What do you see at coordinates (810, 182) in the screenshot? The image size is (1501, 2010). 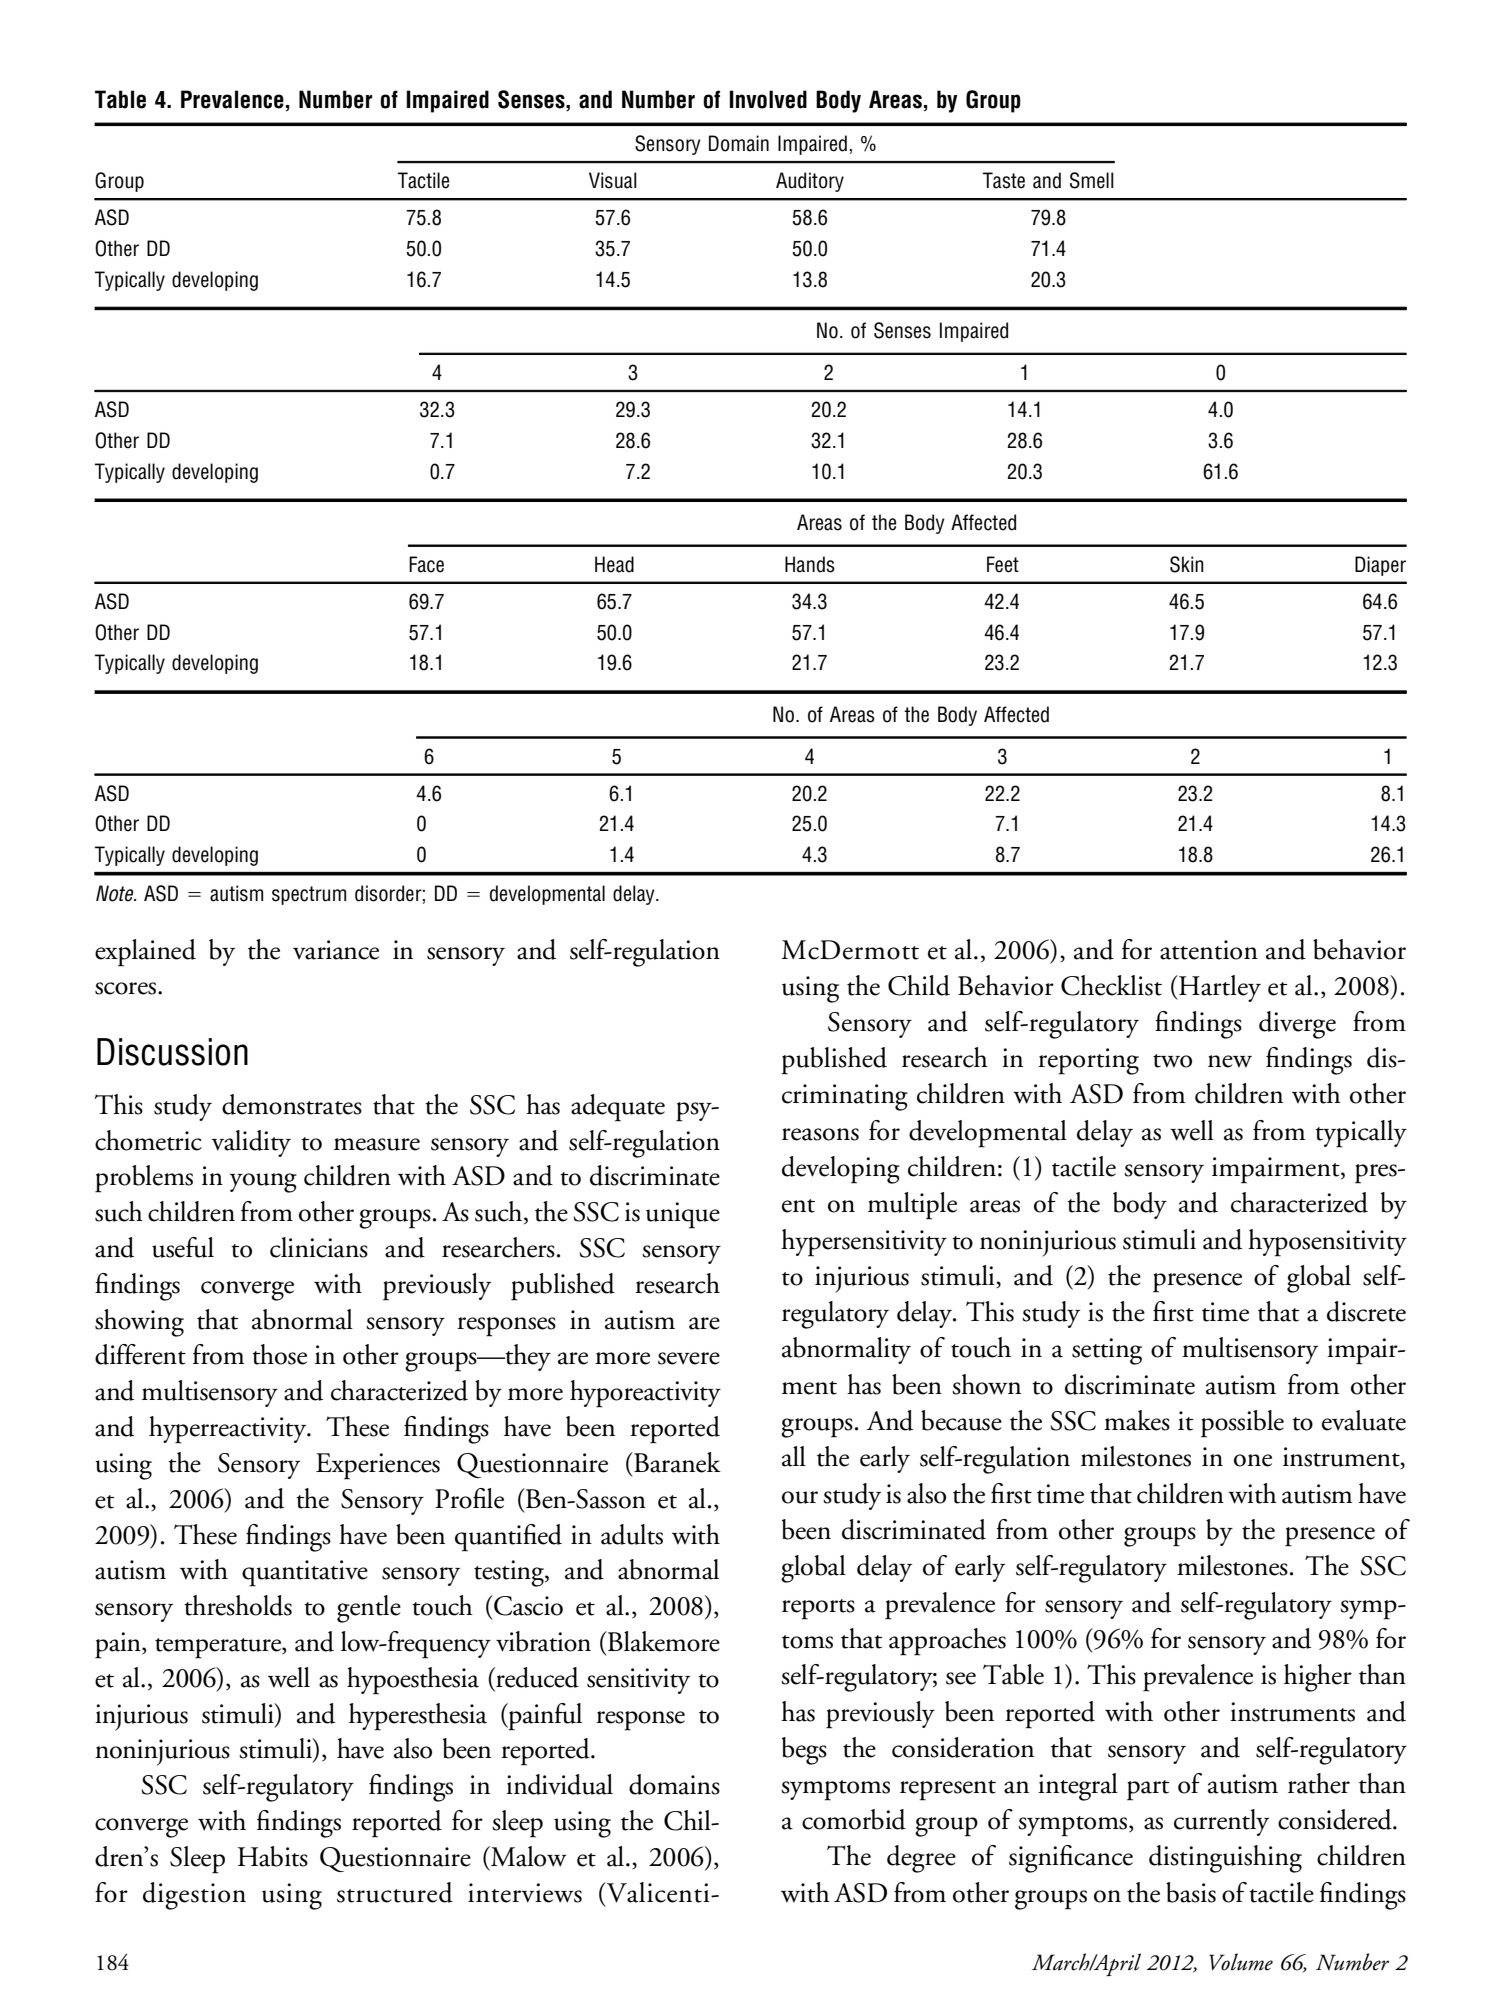 I see `Auditory` at bounding box center [810, 182].
